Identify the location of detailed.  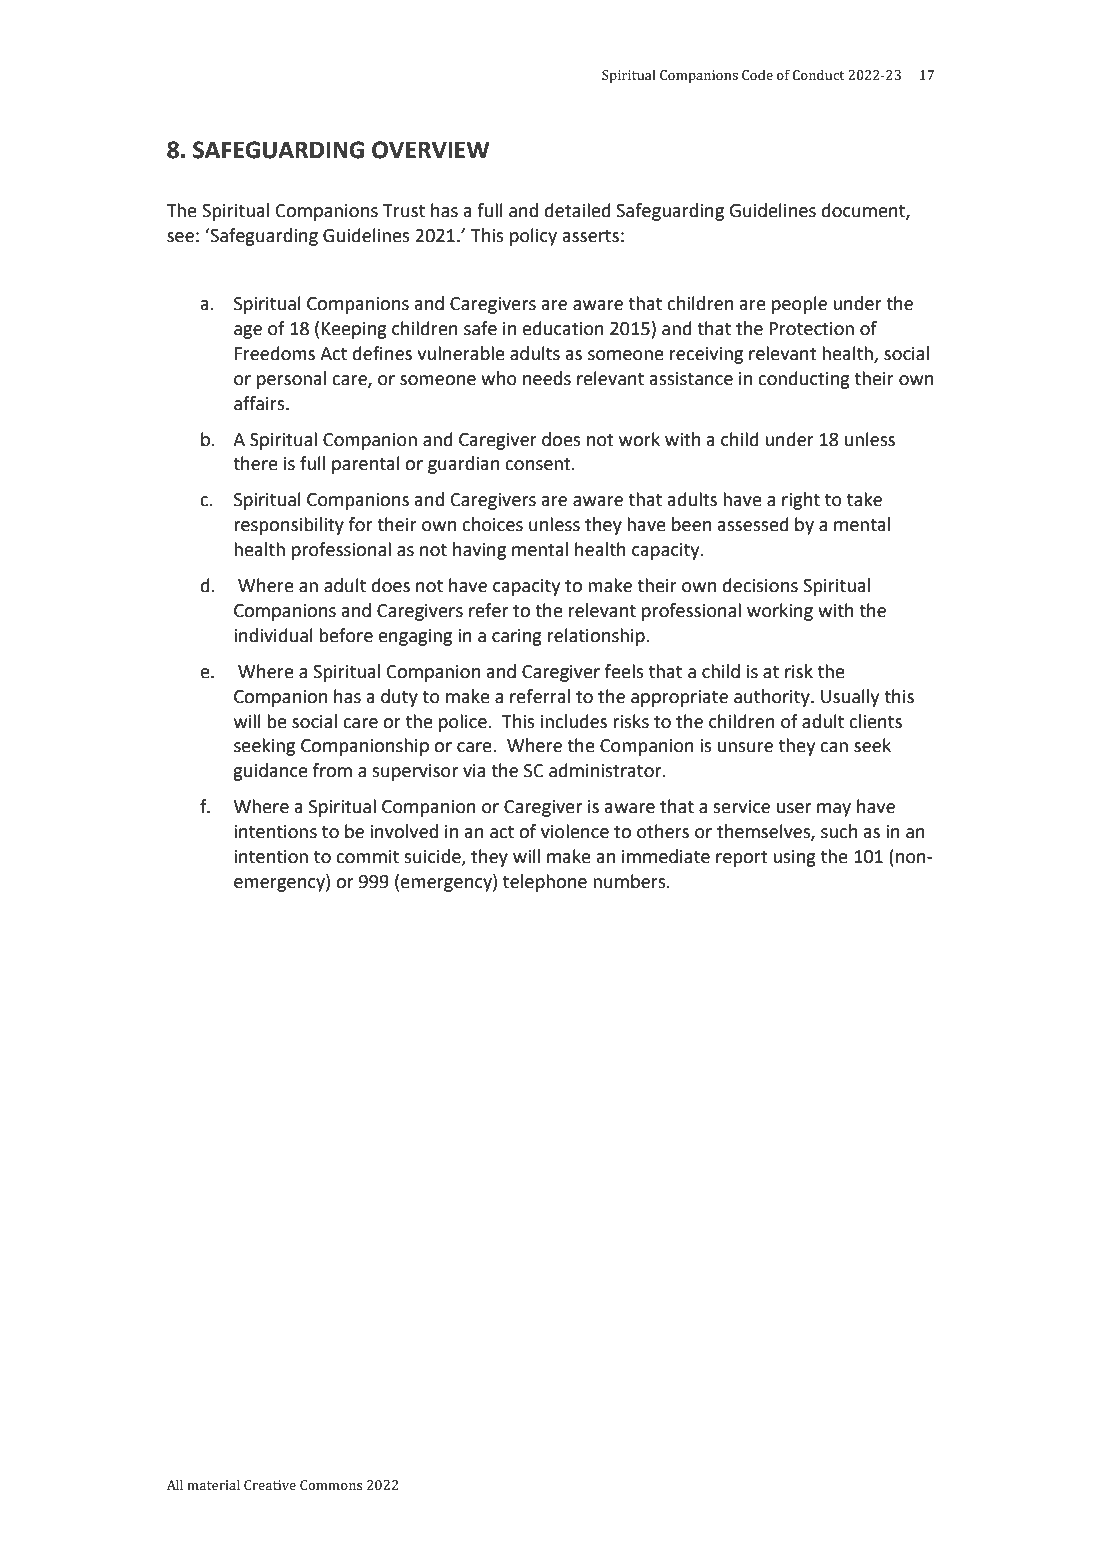
(578, 210).
